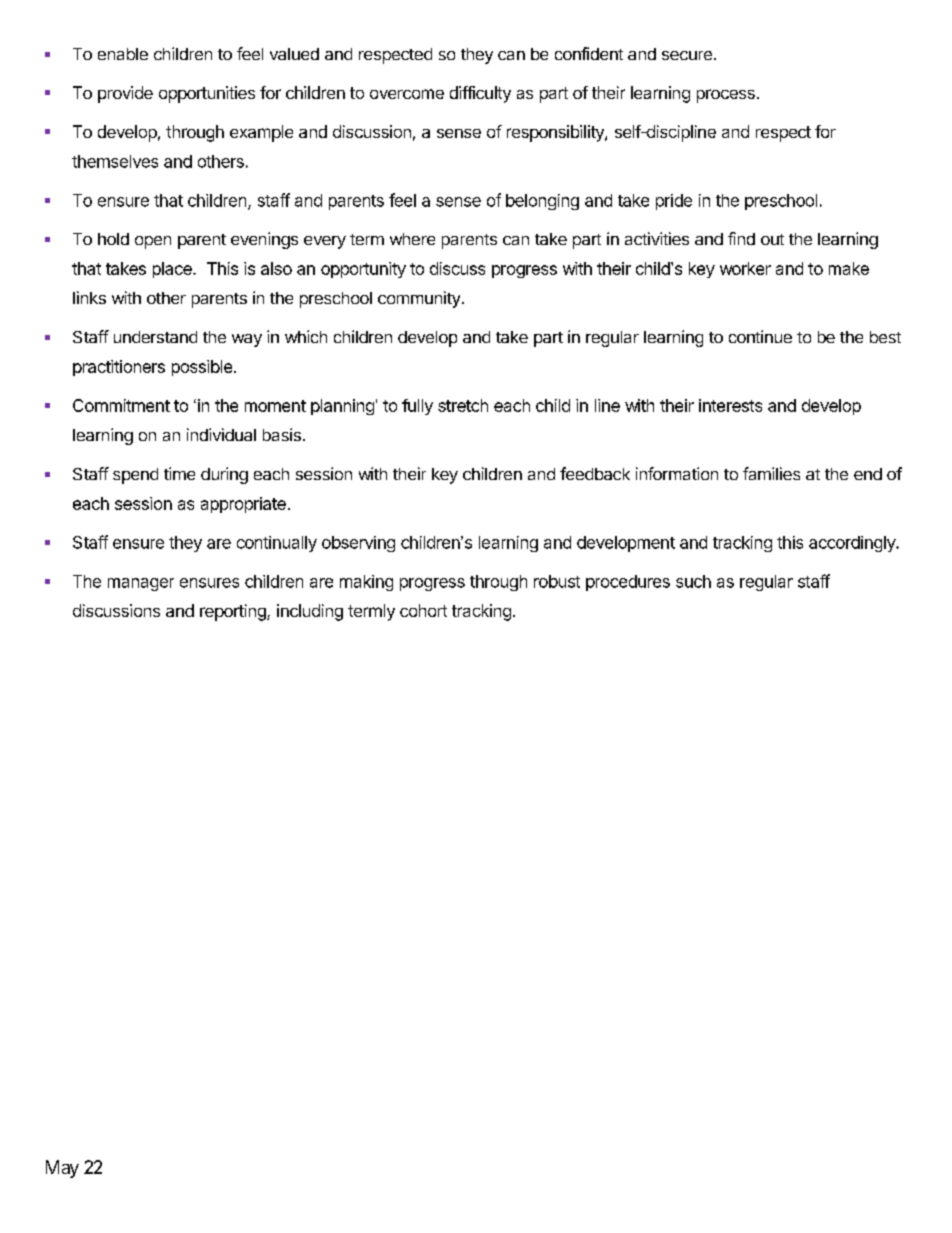 This image has height=1233, width=952. What do you see at coordinates (423, 610) in the image?
I see `cohort` at bounding box center [423, 610].
